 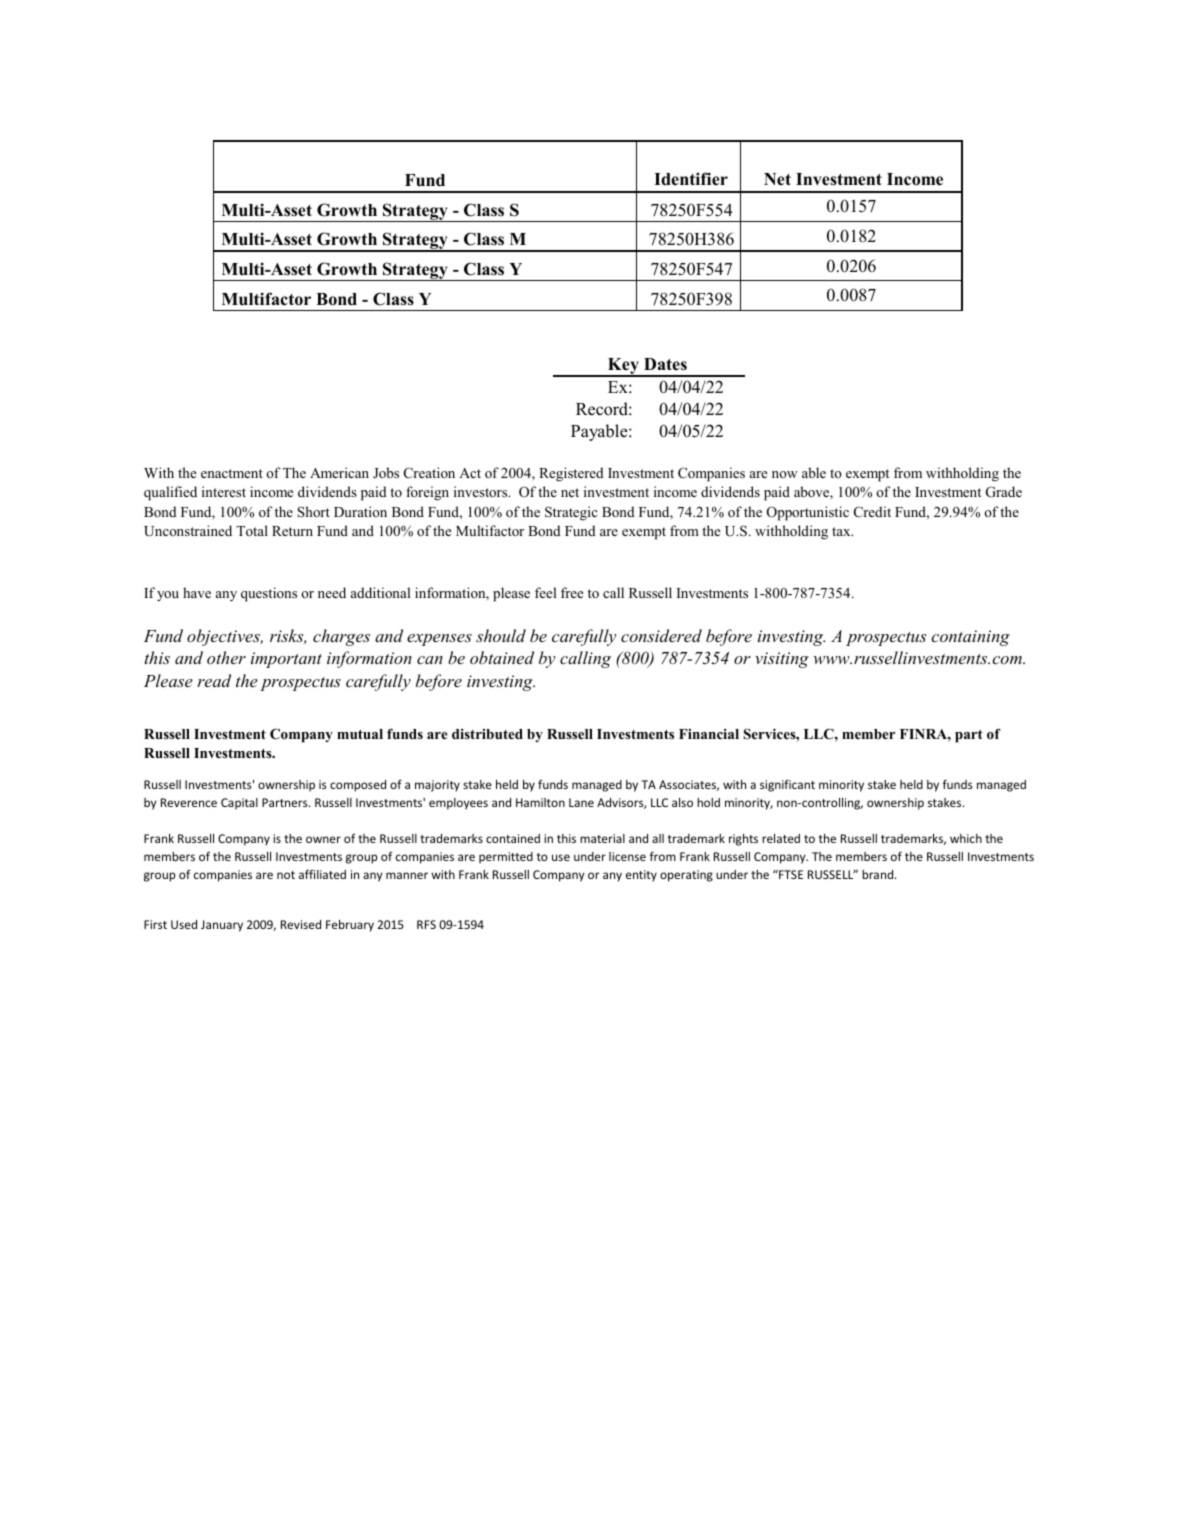 I want to click on January, so click(x=222, y=926).
